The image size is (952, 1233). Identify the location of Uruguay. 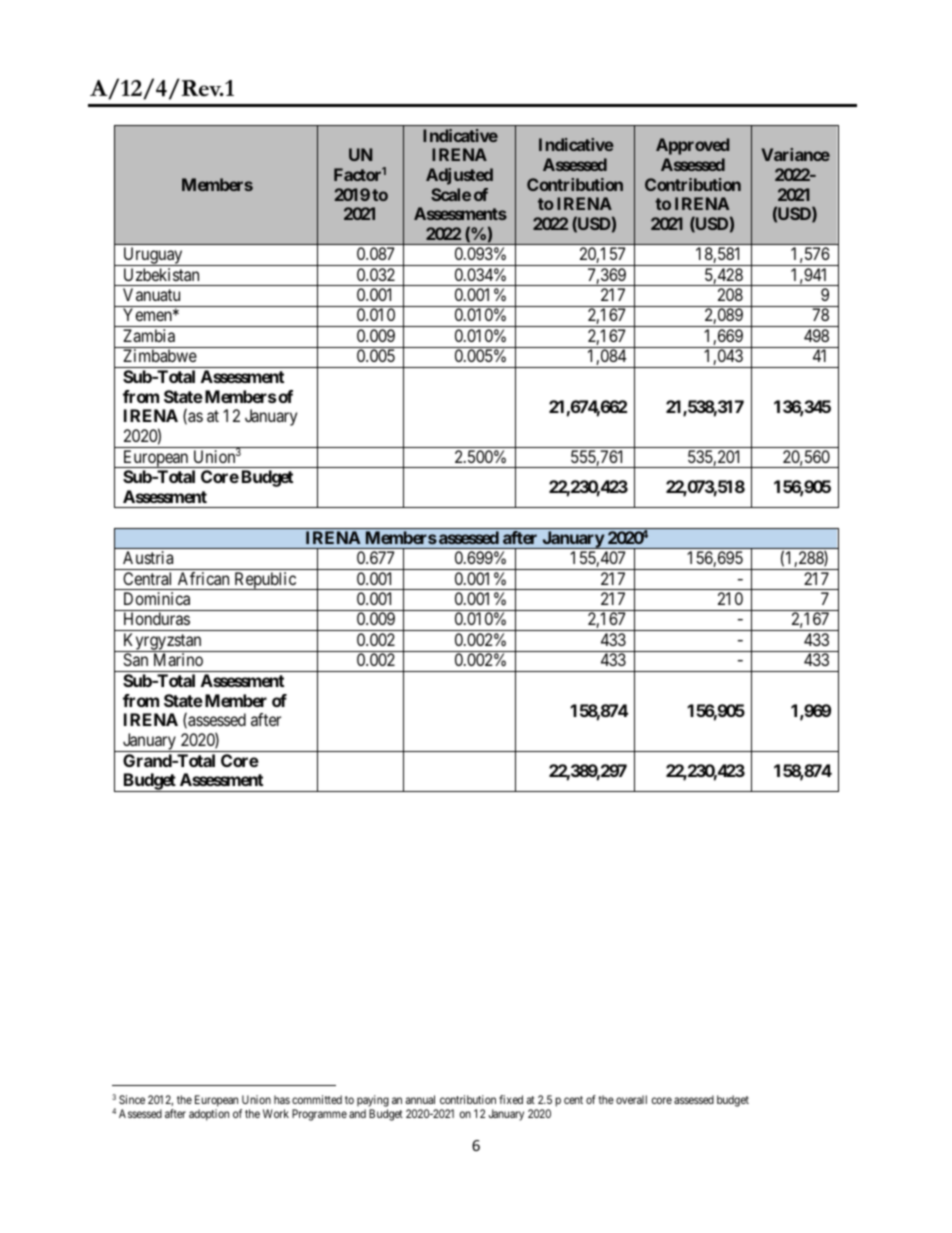
(153, 256).
